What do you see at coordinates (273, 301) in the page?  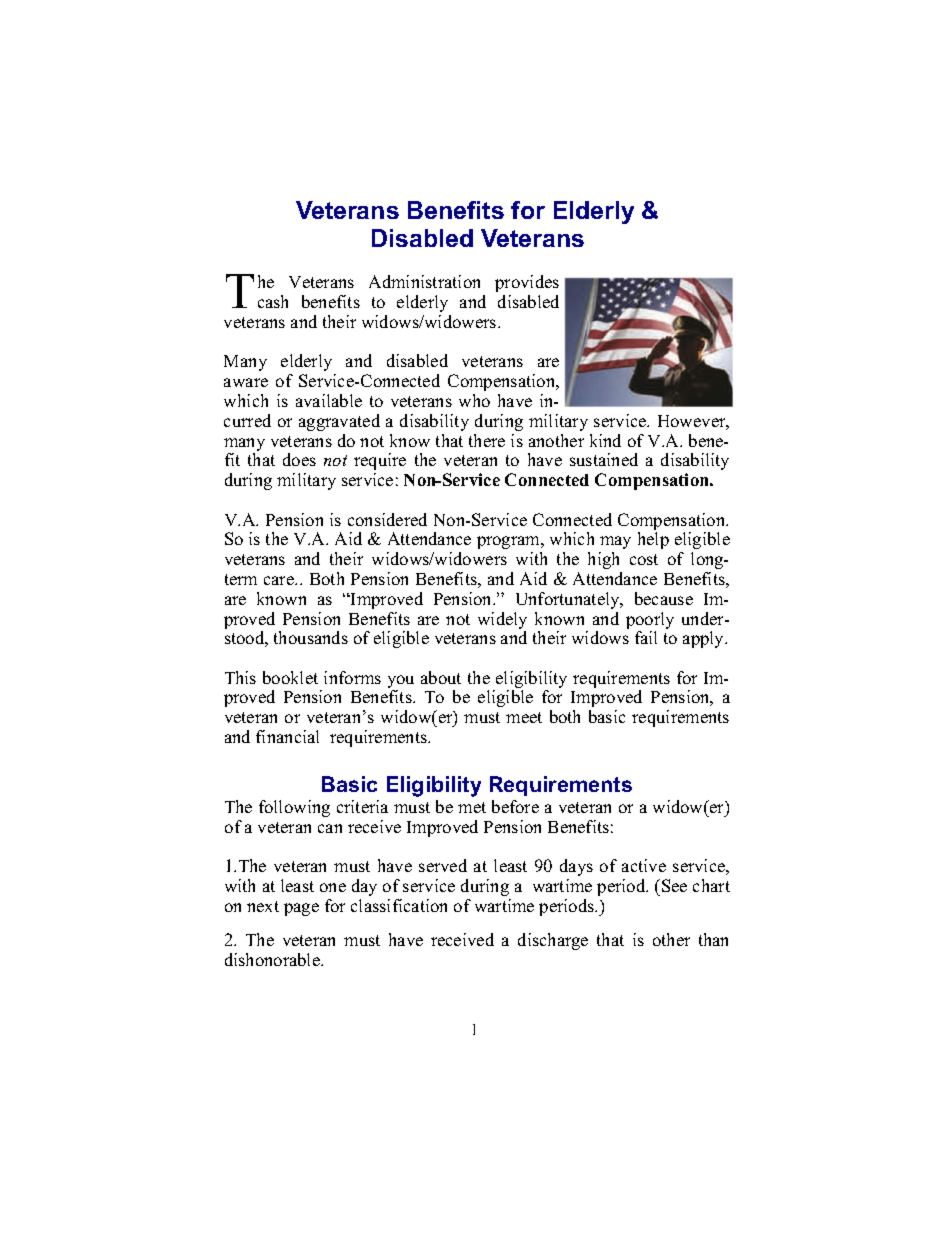 I see `cash` at bounding box center [273, 301].
